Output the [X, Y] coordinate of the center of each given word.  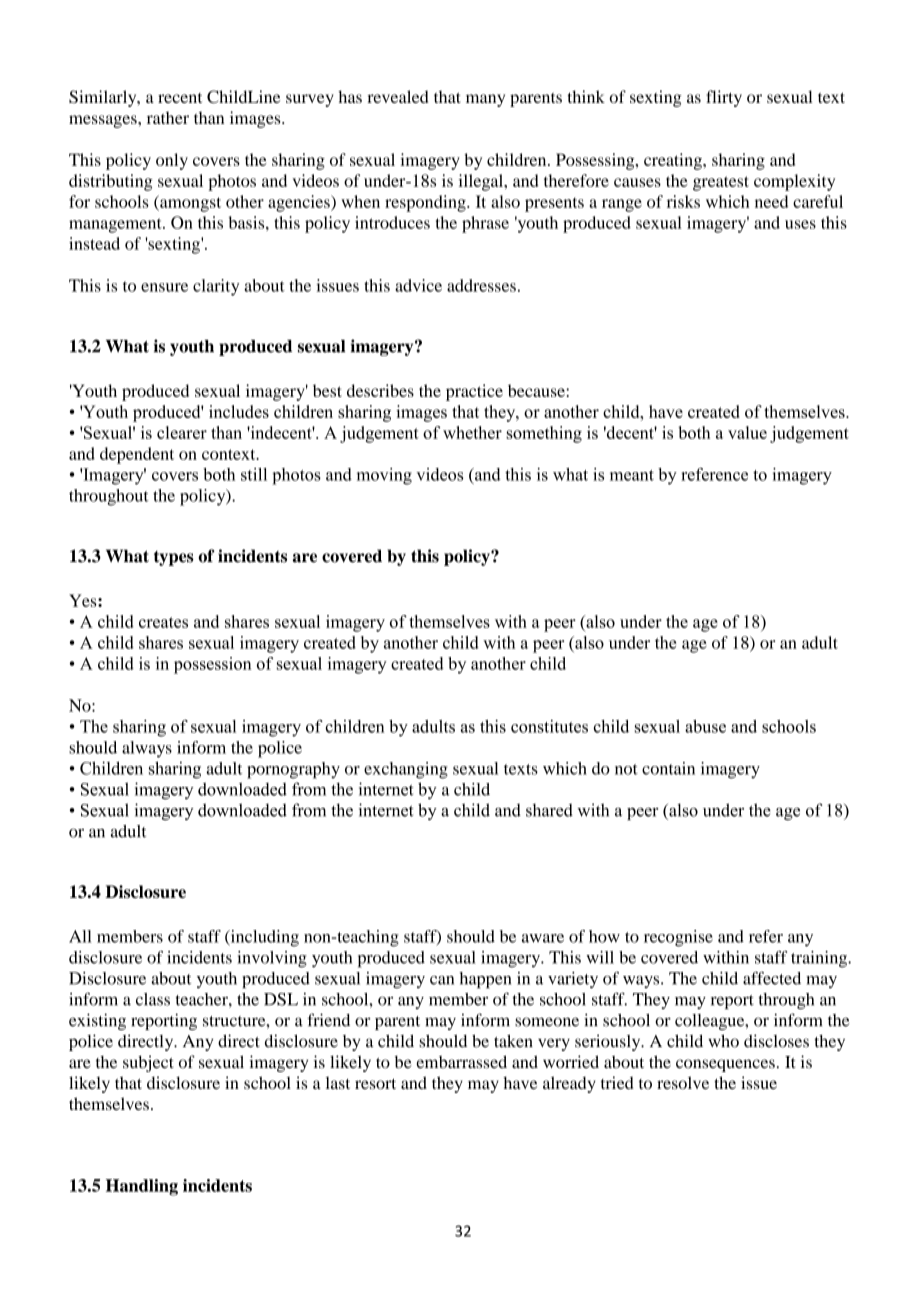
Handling [142, 1187]
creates [163, 622]
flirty [724, 98]
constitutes [549, 726]
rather [168, 117]
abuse [705, 726]
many [485, 100]
